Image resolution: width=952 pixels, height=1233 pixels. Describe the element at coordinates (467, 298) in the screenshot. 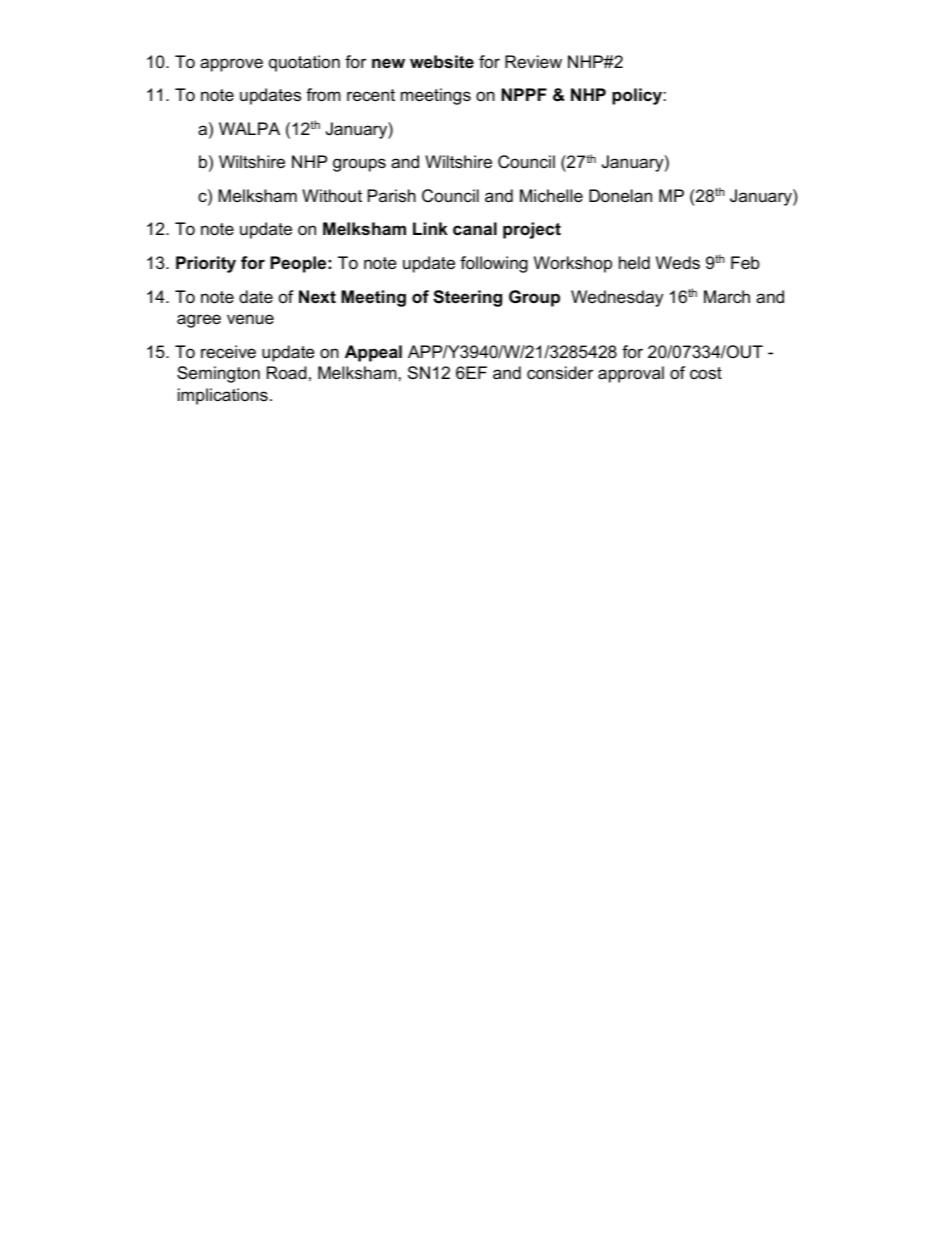

I see `Steering` at that location.
